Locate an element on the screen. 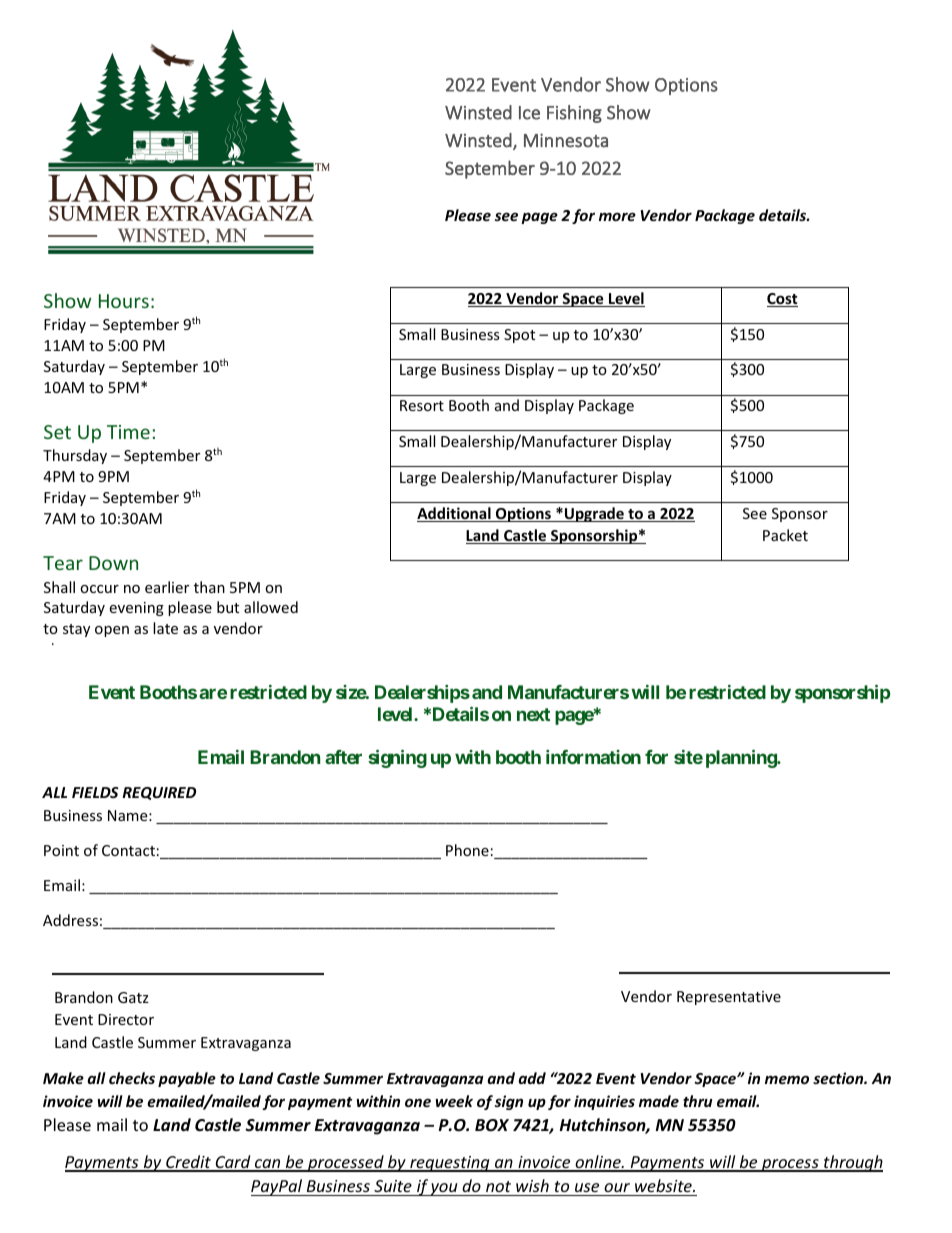  Minnesota is located at coordinates (566, 140).
